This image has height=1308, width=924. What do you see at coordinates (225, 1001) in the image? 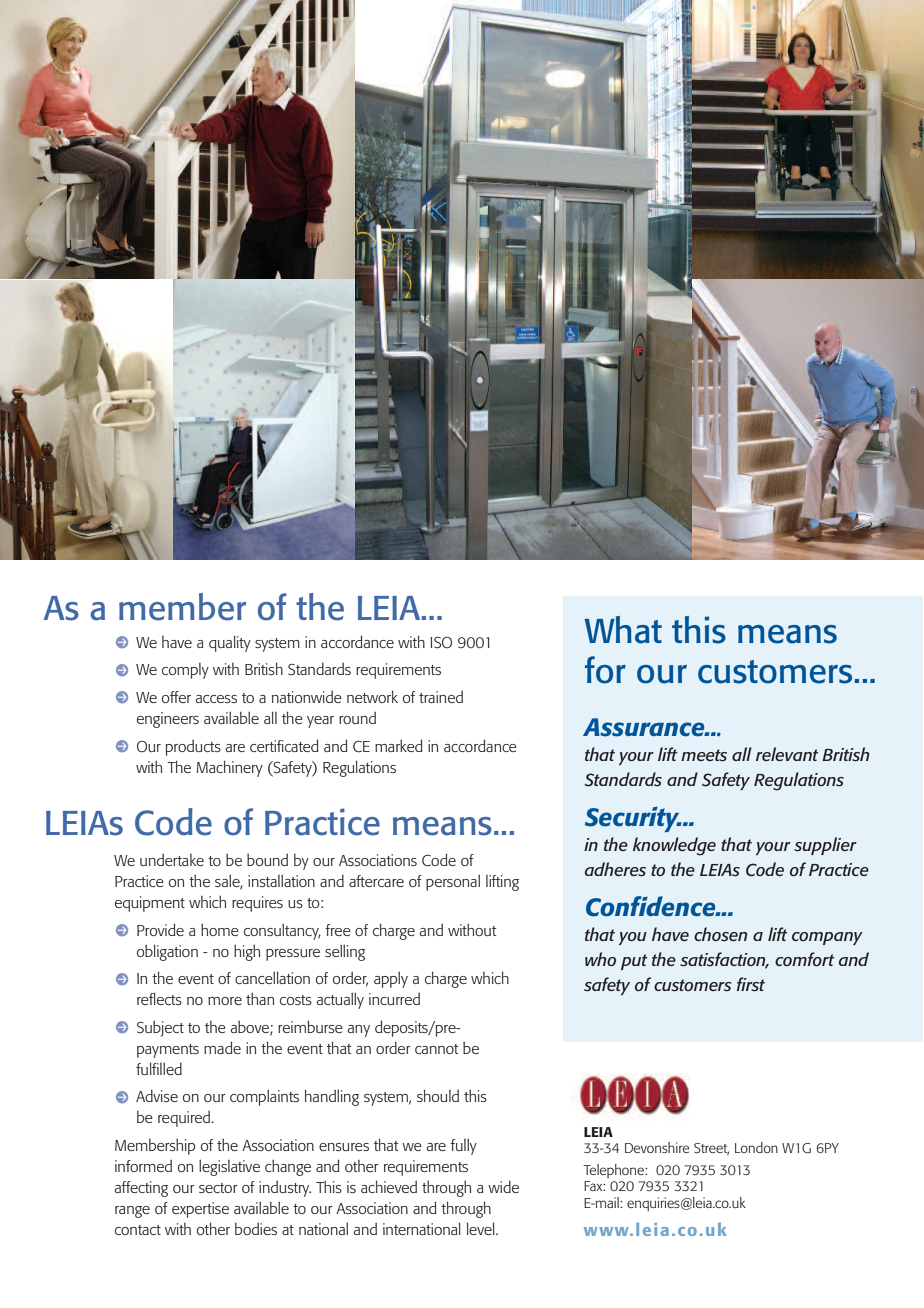
I see `more` at bounding box center [225, 1001].
